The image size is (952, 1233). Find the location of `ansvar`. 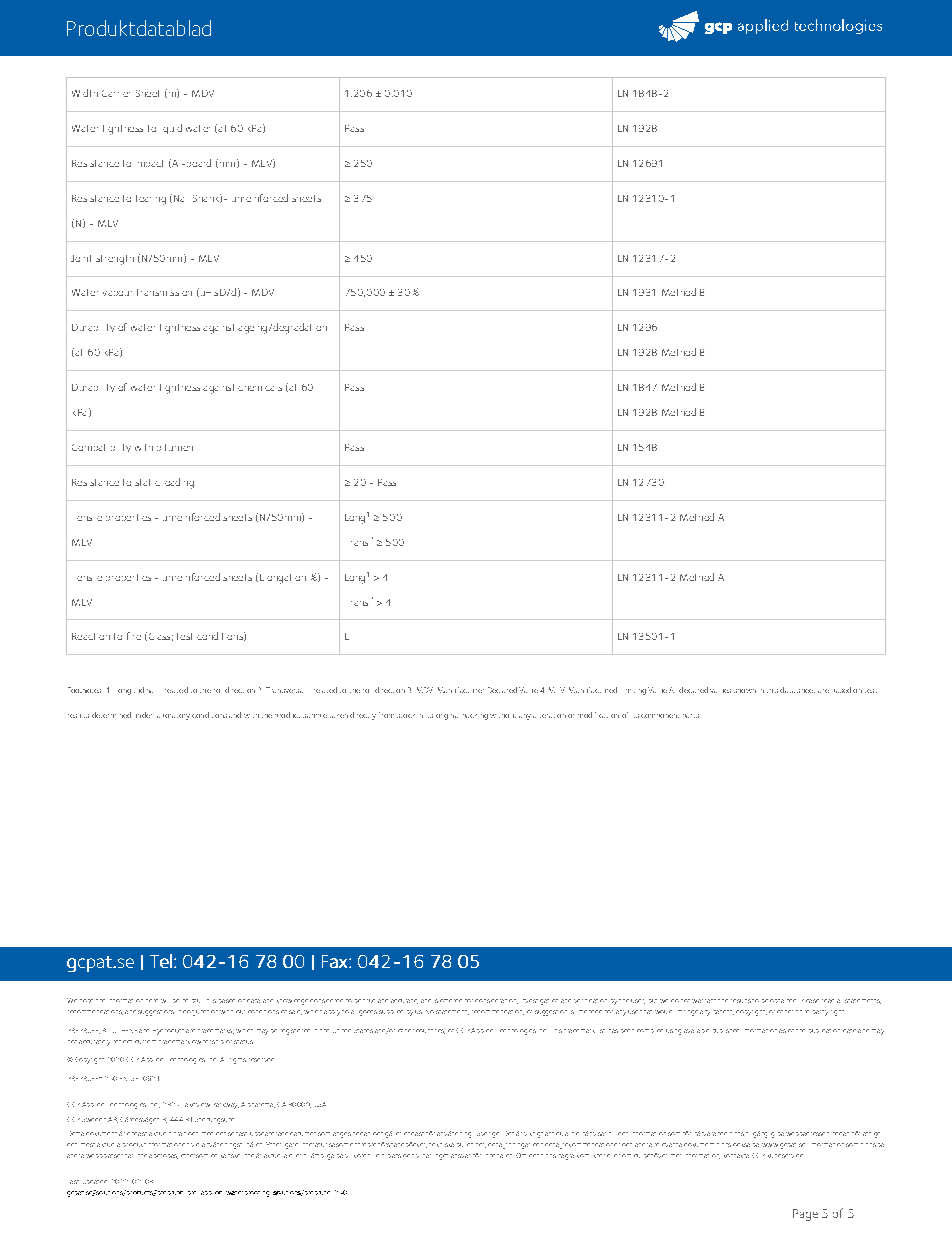

ansvar is located at coordinates (460, 1156).
